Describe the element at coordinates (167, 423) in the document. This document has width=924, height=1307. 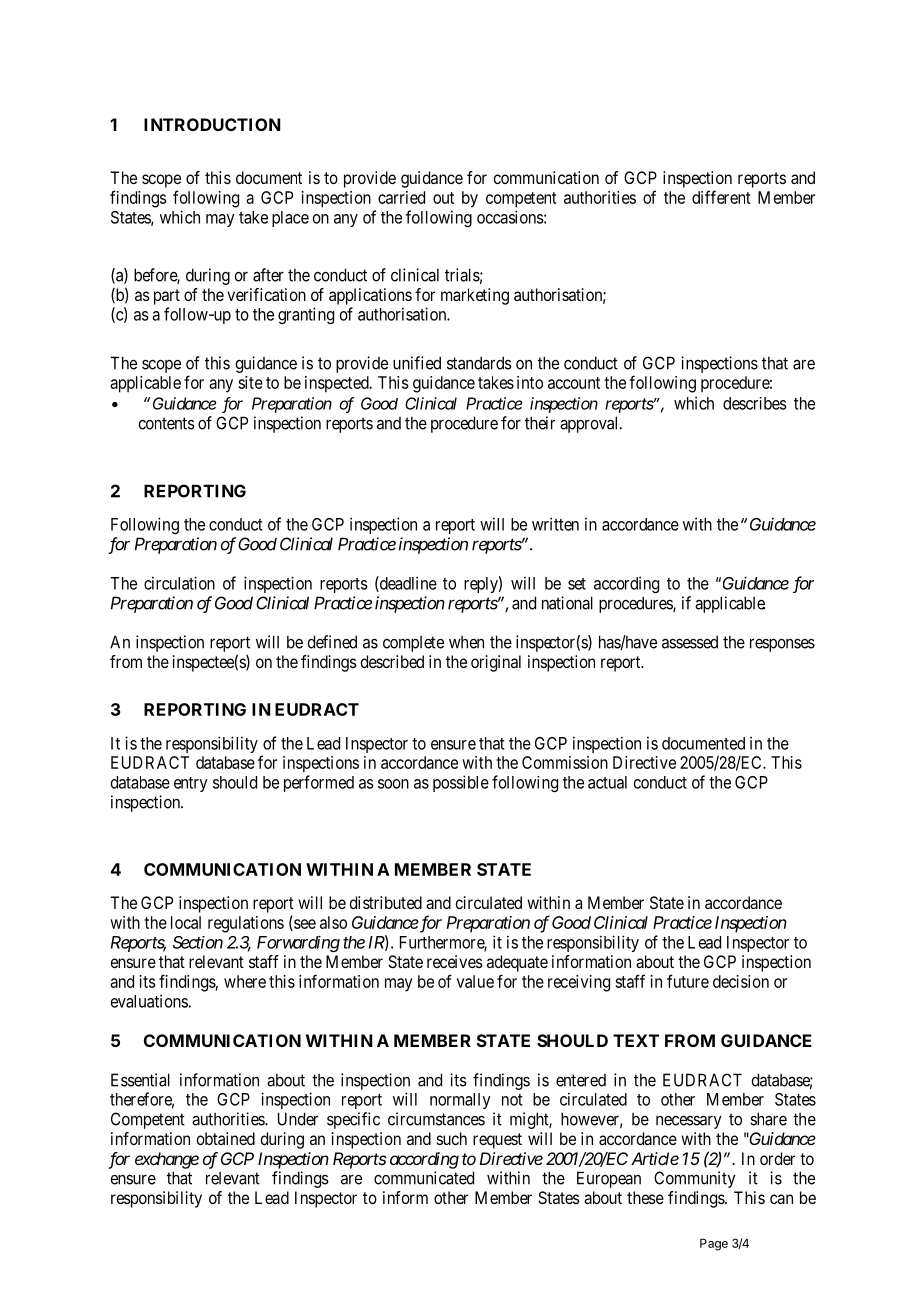
I see `contents` at that location.
